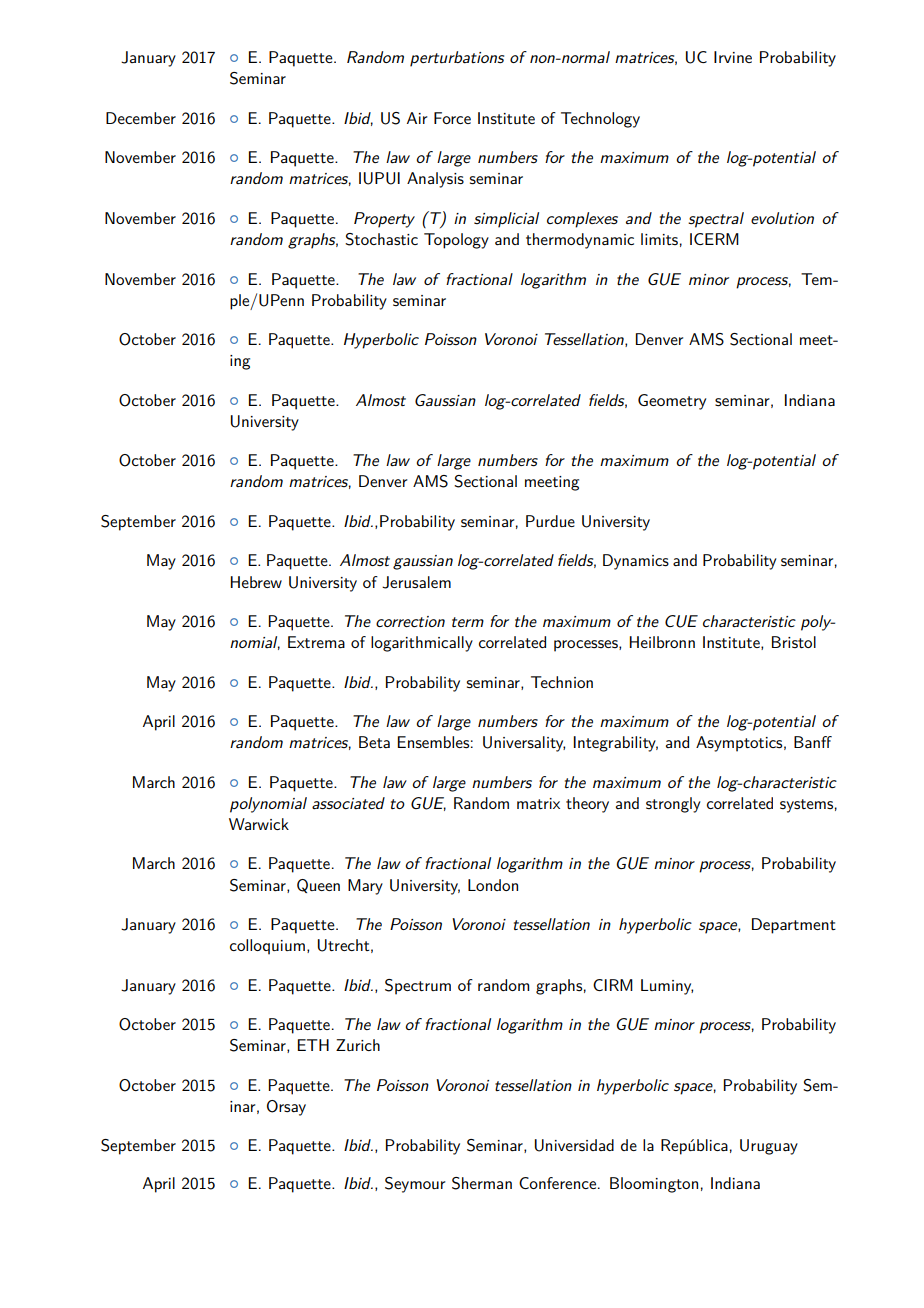 The width and height of the page is (924, 1308). I want to click on strongly, so click(673, 805).
